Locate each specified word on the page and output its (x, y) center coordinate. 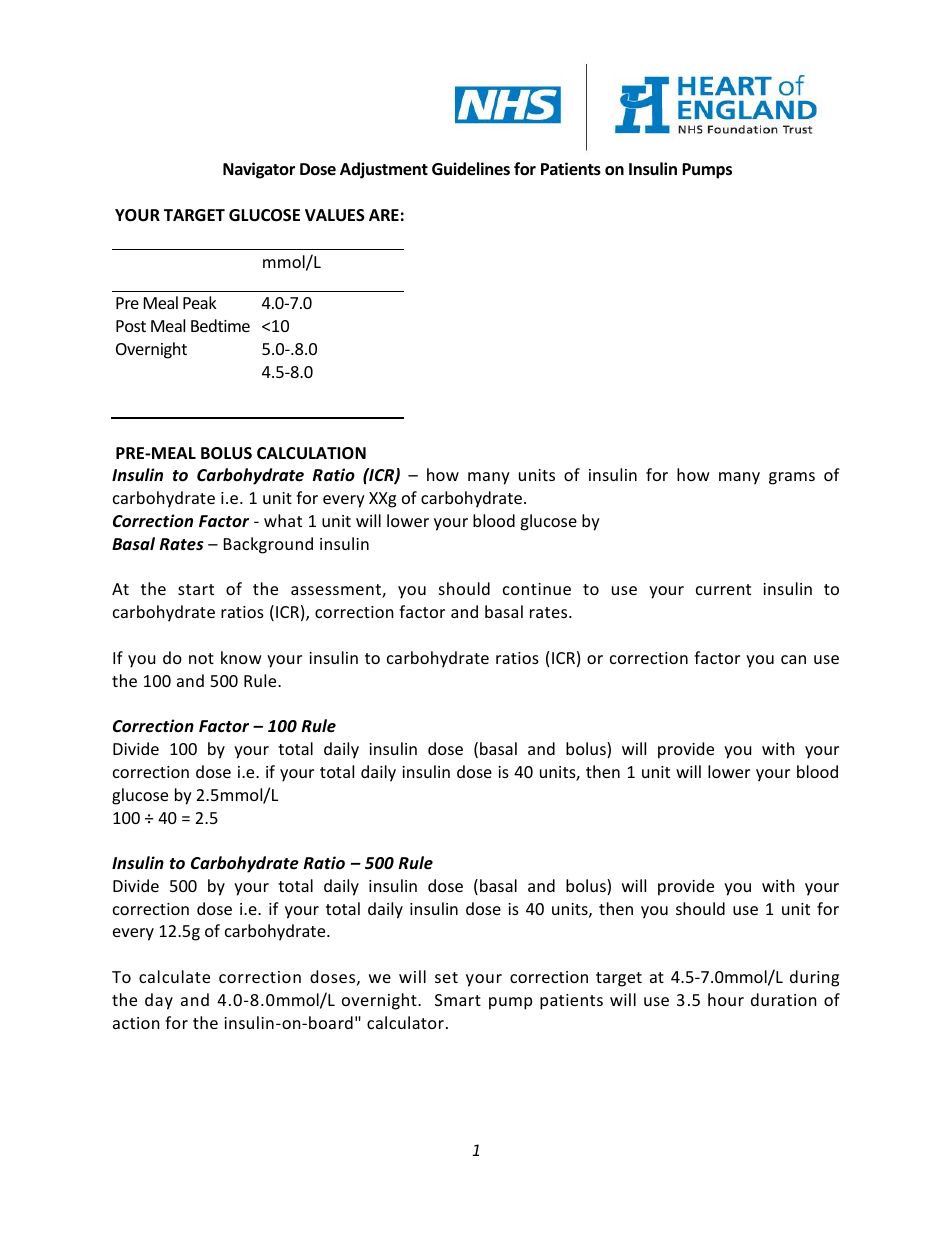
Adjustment (384, 170)
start (196, 589)
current (723, 589)
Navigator (259, 170)
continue (537, 589)
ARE (384, 215)
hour (726, 999)
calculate (174, 976)
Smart (458, 1000)
